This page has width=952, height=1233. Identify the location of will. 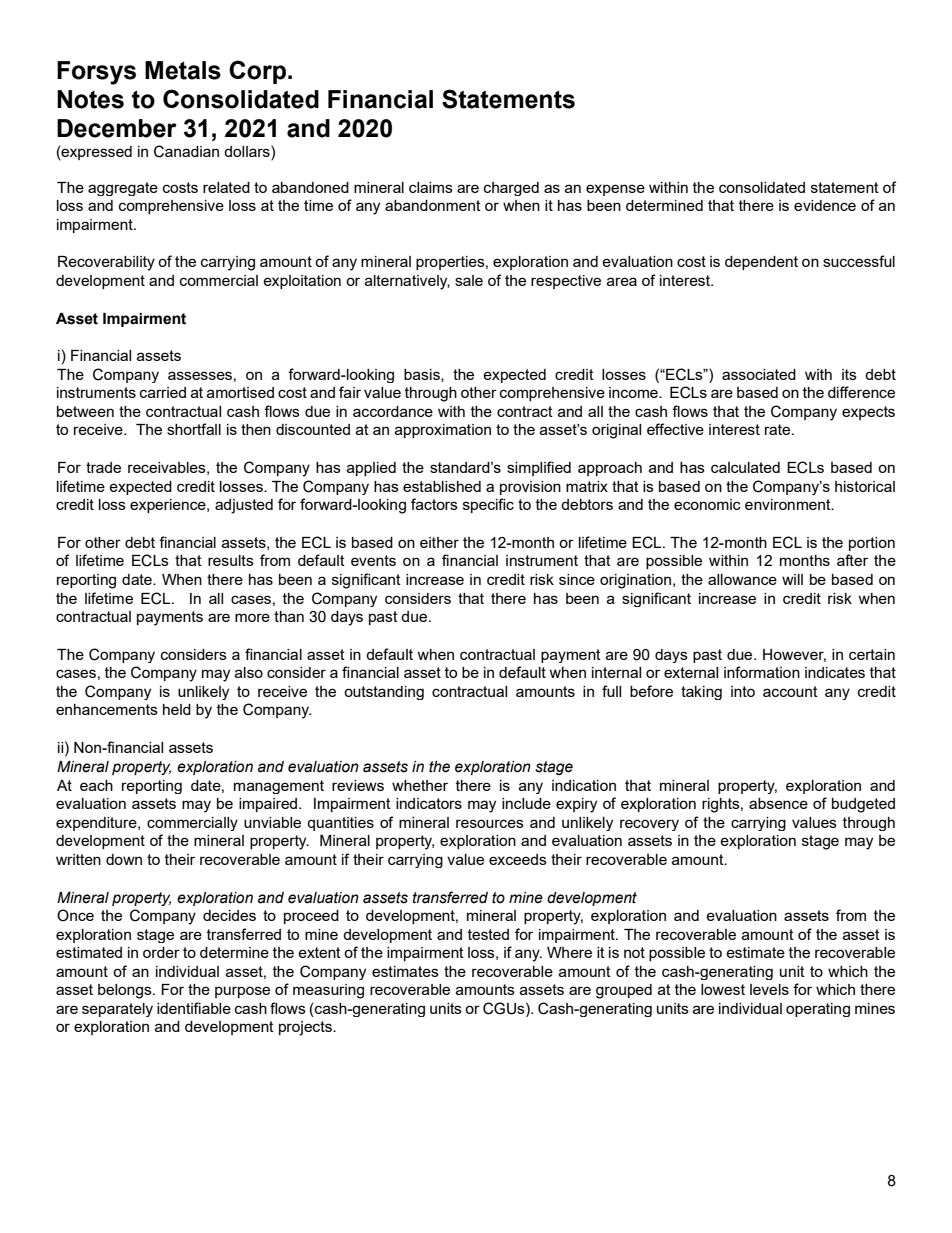
(792, 579).
